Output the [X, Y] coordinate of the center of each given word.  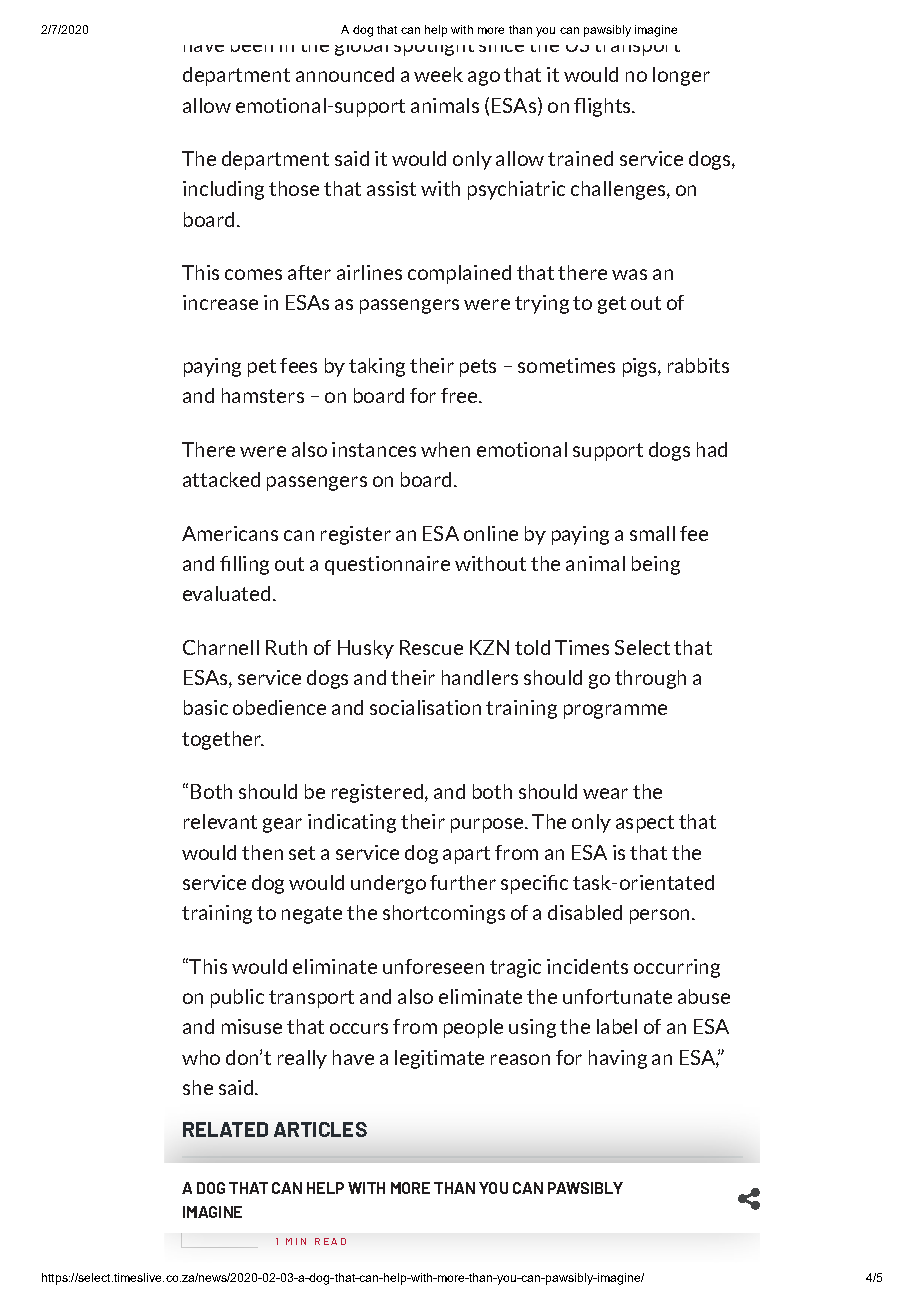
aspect [645, 824]
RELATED [225, 1129]
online [491, 533]
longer [681, 76]
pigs [641, 367]
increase [220, 302]
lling [251, 565]
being [656, 565]
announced [345, 74]
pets [478, 368]
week [438, 74]
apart [466, 855]
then [262, 852]
